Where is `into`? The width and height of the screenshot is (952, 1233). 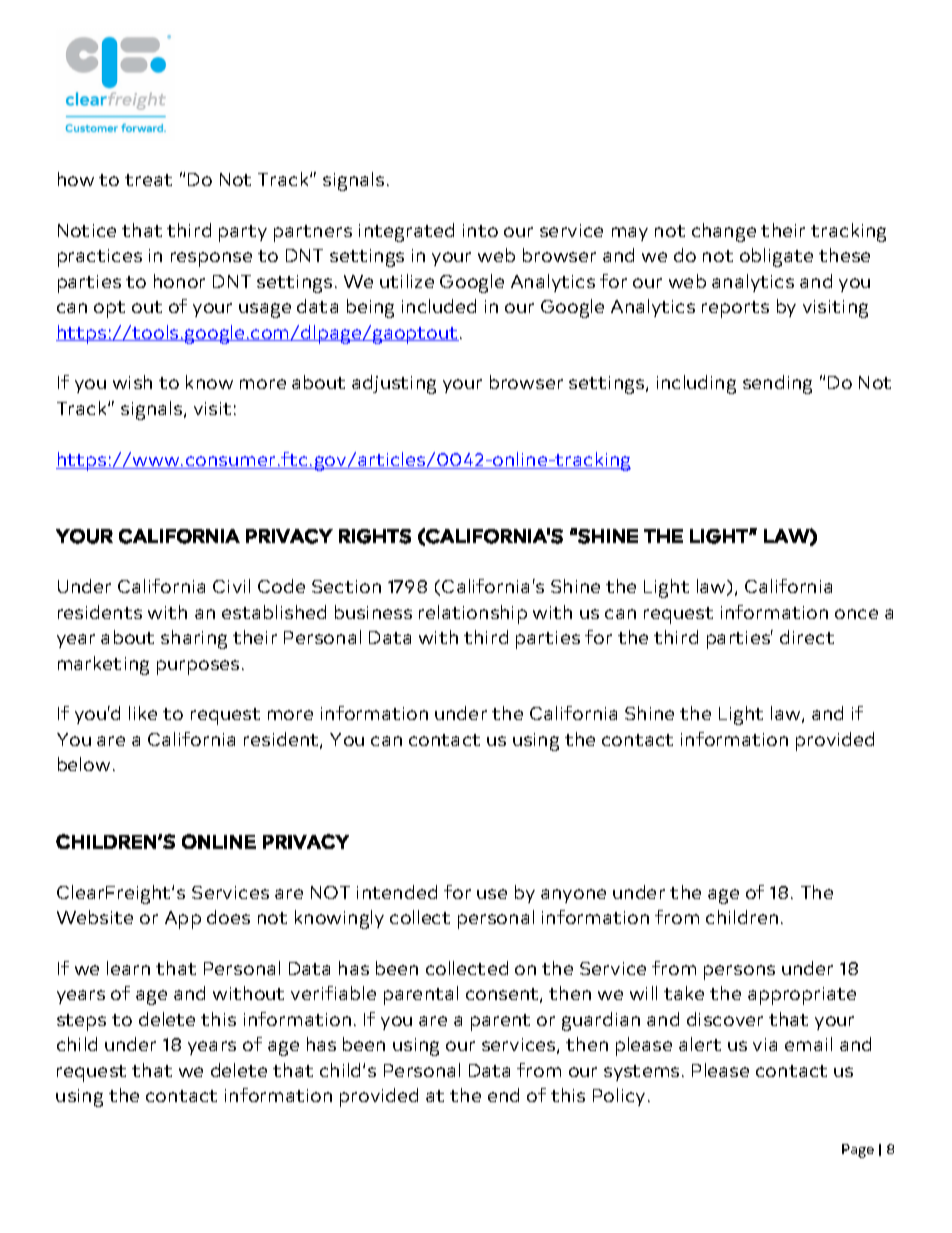
into is located at coordinates (480, 230).
